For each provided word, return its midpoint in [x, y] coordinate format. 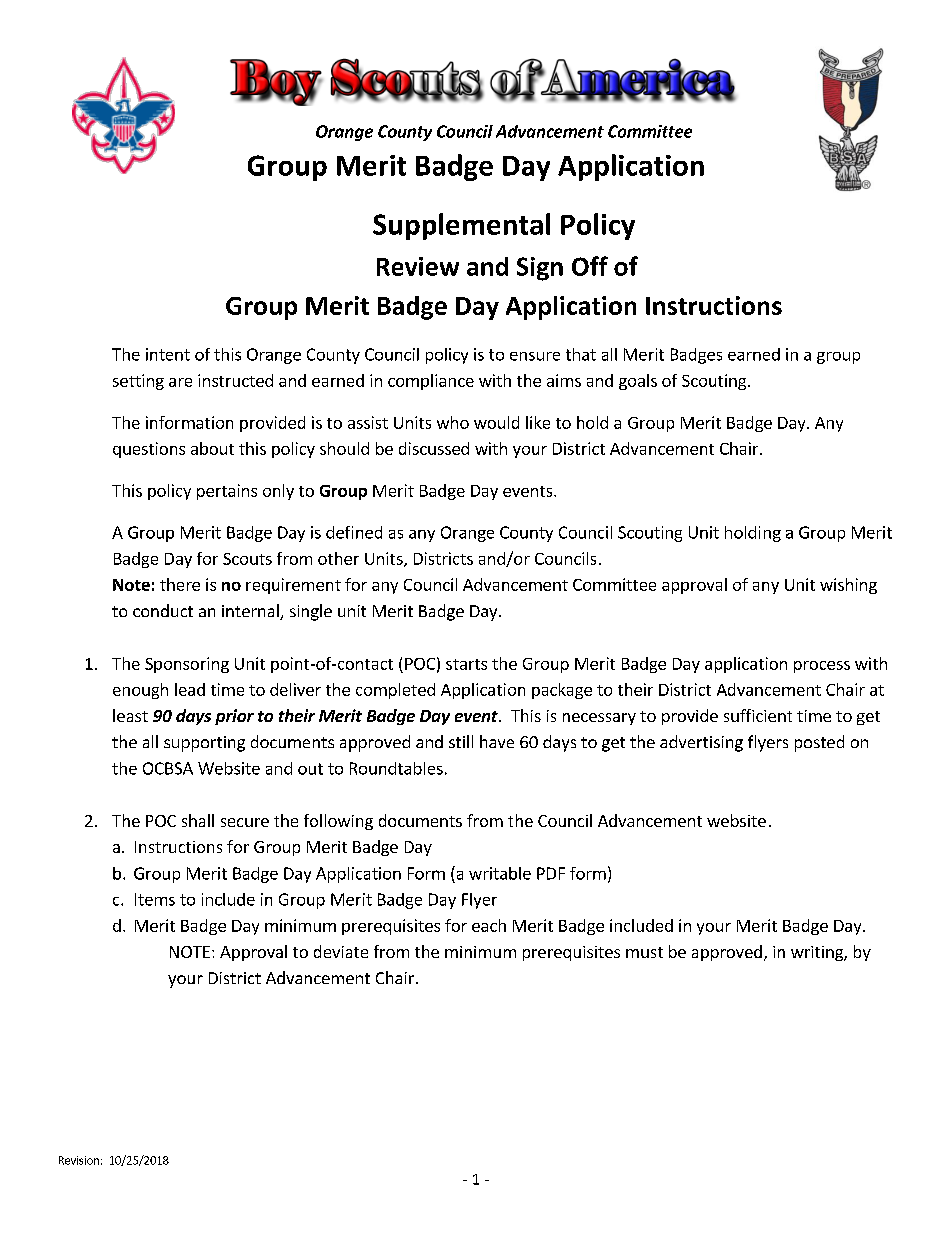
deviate [341, 951]
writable [500, 873]
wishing [848, 586]
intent [168, 354]
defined [354, 532]
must [644, 952]
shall [198, 820]
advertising [701, 743]
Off [590, 266]
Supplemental [461, 226]
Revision [79, 1160]
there [180, 584]
